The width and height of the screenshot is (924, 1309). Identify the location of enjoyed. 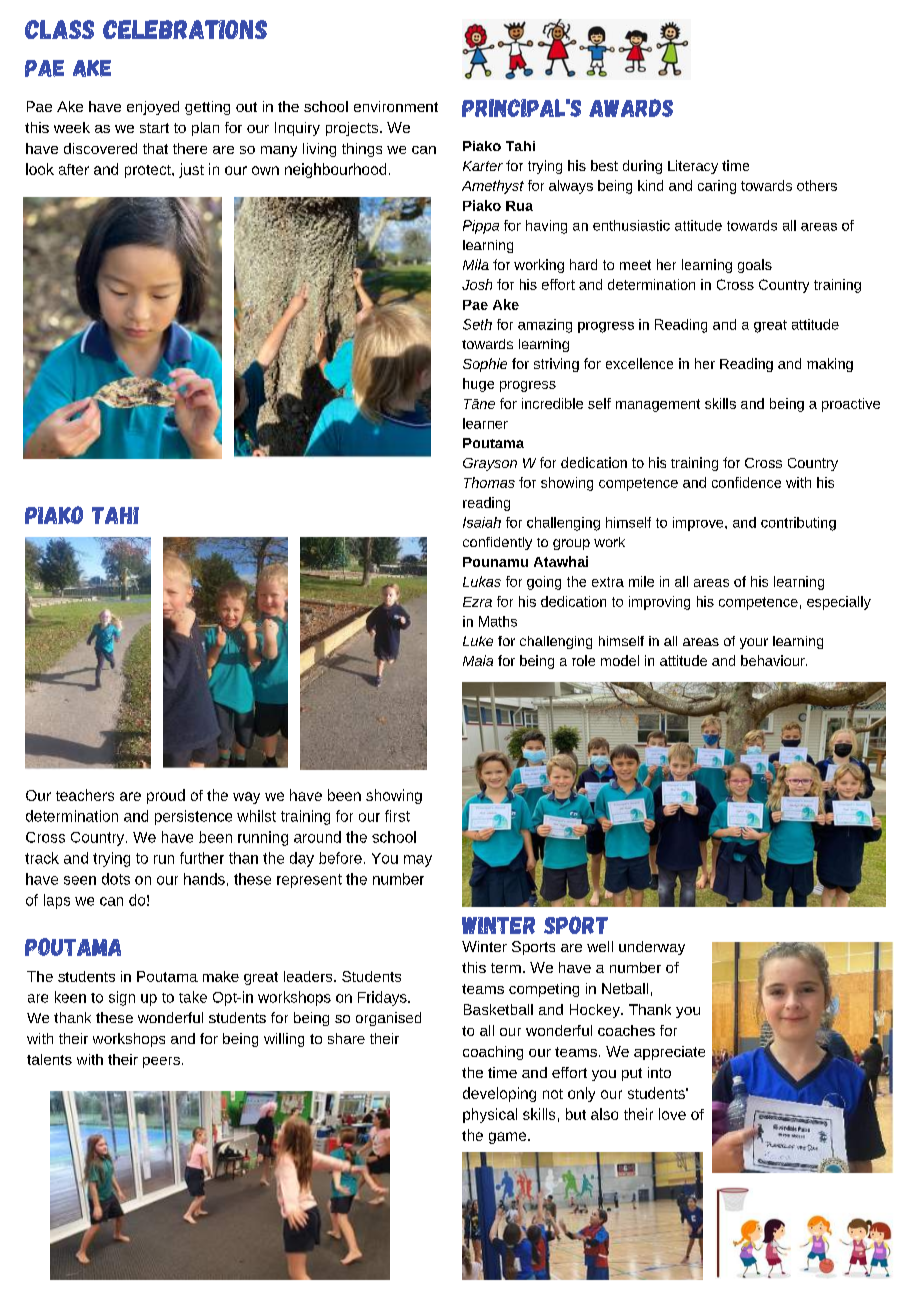
(153, 108).
